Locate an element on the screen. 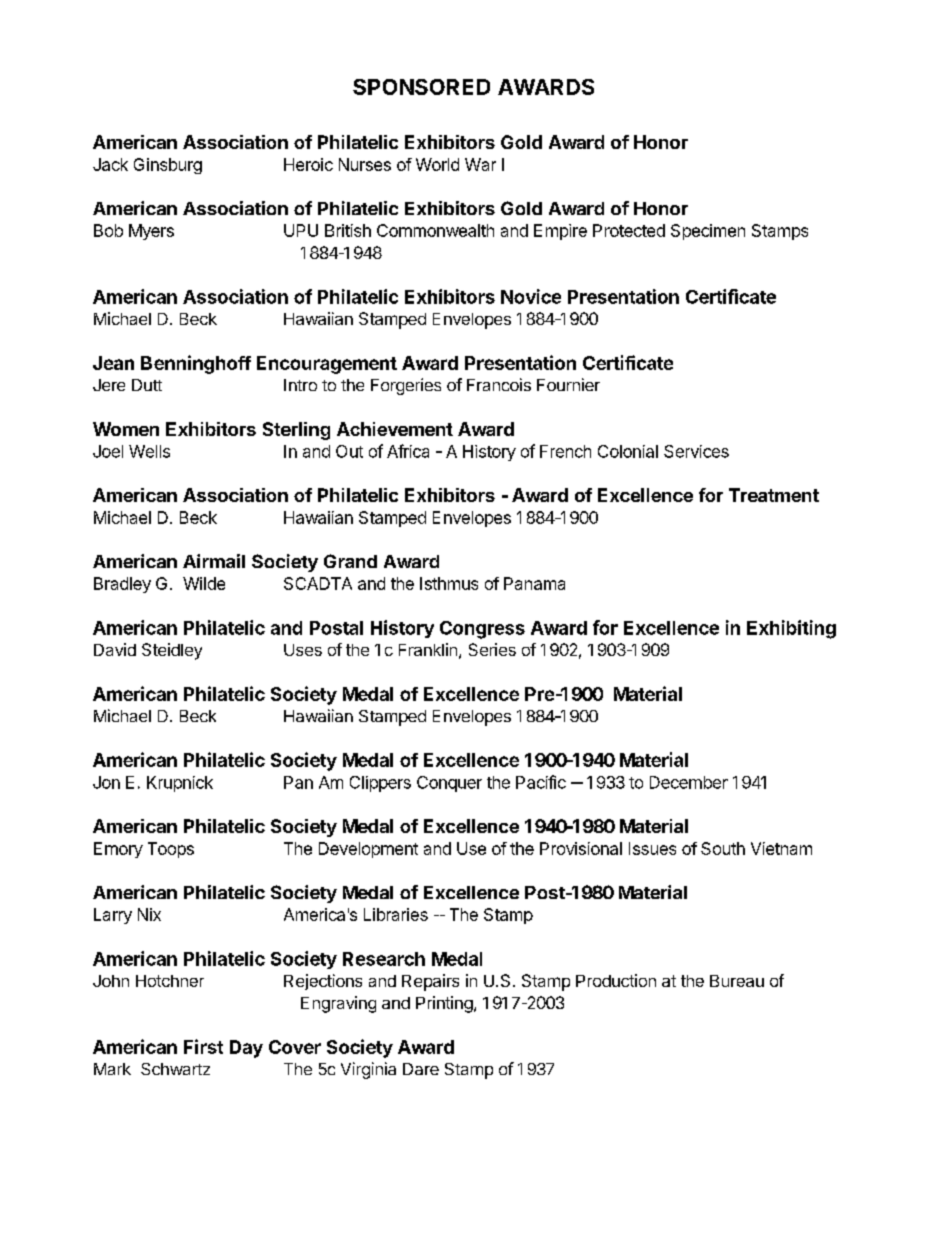  Dare is located at coordinates (421, 1069).
